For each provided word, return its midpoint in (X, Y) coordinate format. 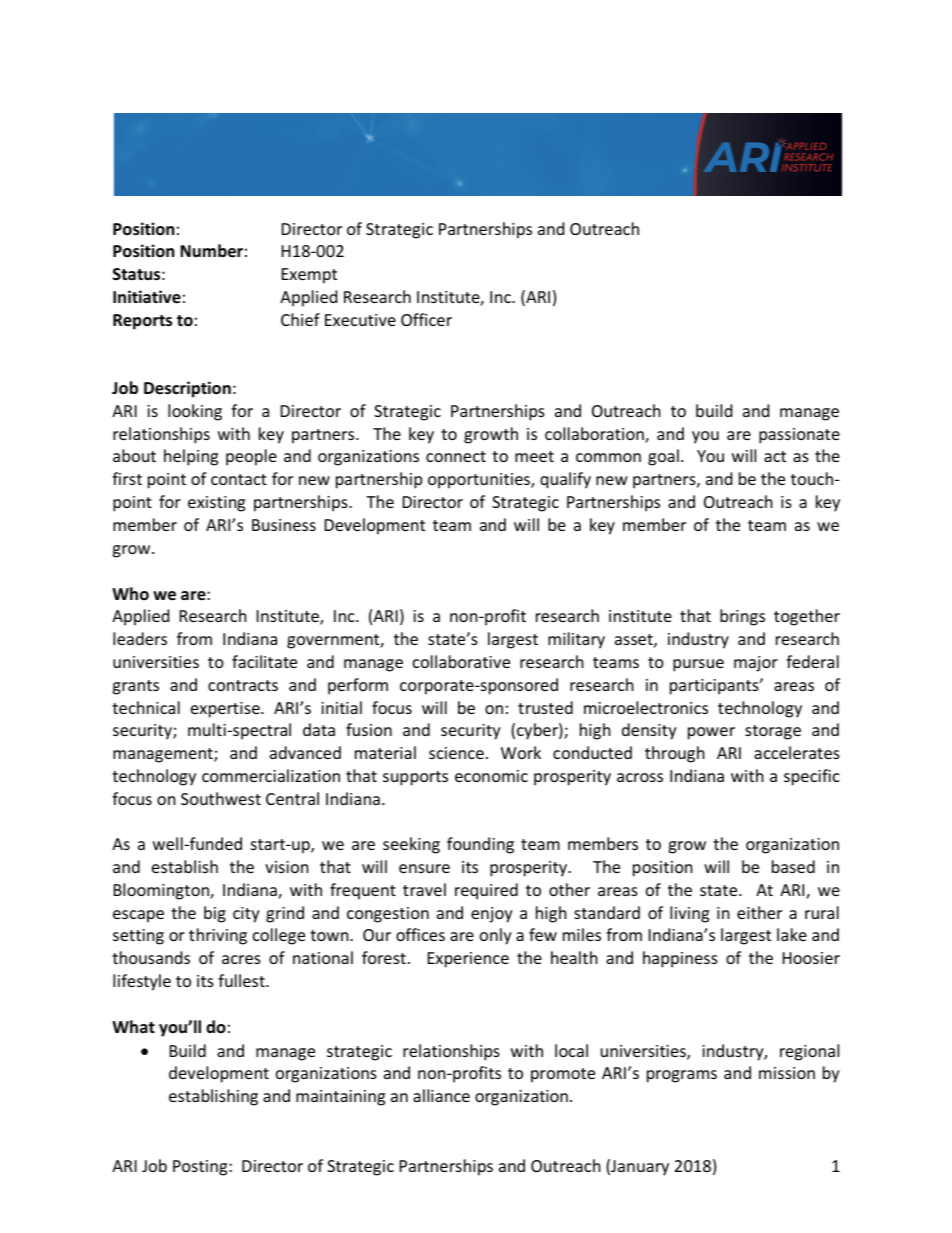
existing (216, 504)
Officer (426, 319)
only (496, 936)
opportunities (480, 481)
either (759, 912)
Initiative (147, 297)
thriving (218, 936)
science (456, 753)
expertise (226, 710)
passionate (799, 436)
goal (663, 457)
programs (682, 1076)
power (711, 733)
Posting (201, 1168)
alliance (441, 1095)
